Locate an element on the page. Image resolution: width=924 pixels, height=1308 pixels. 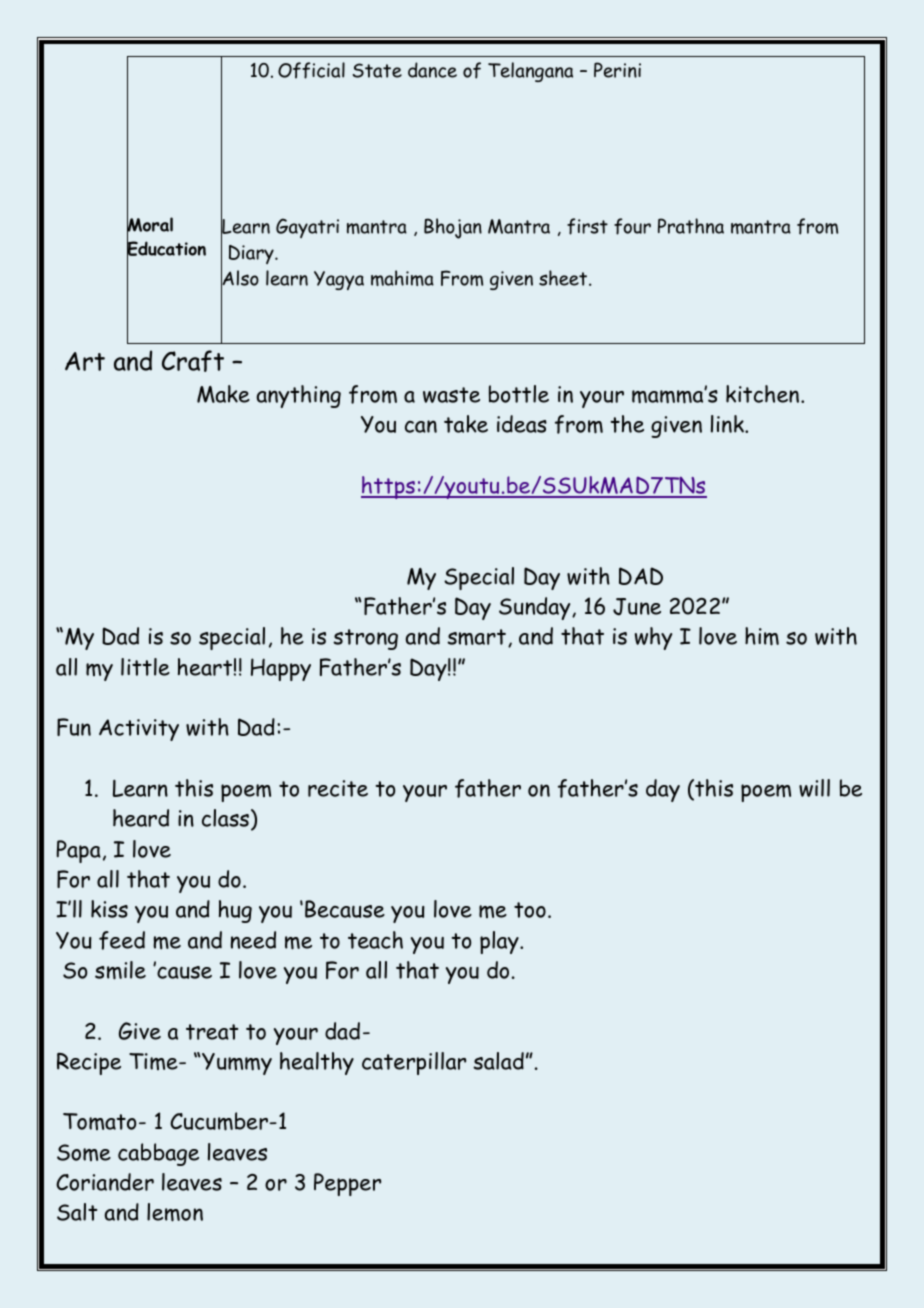
little is located at coordinates (145, 667).
